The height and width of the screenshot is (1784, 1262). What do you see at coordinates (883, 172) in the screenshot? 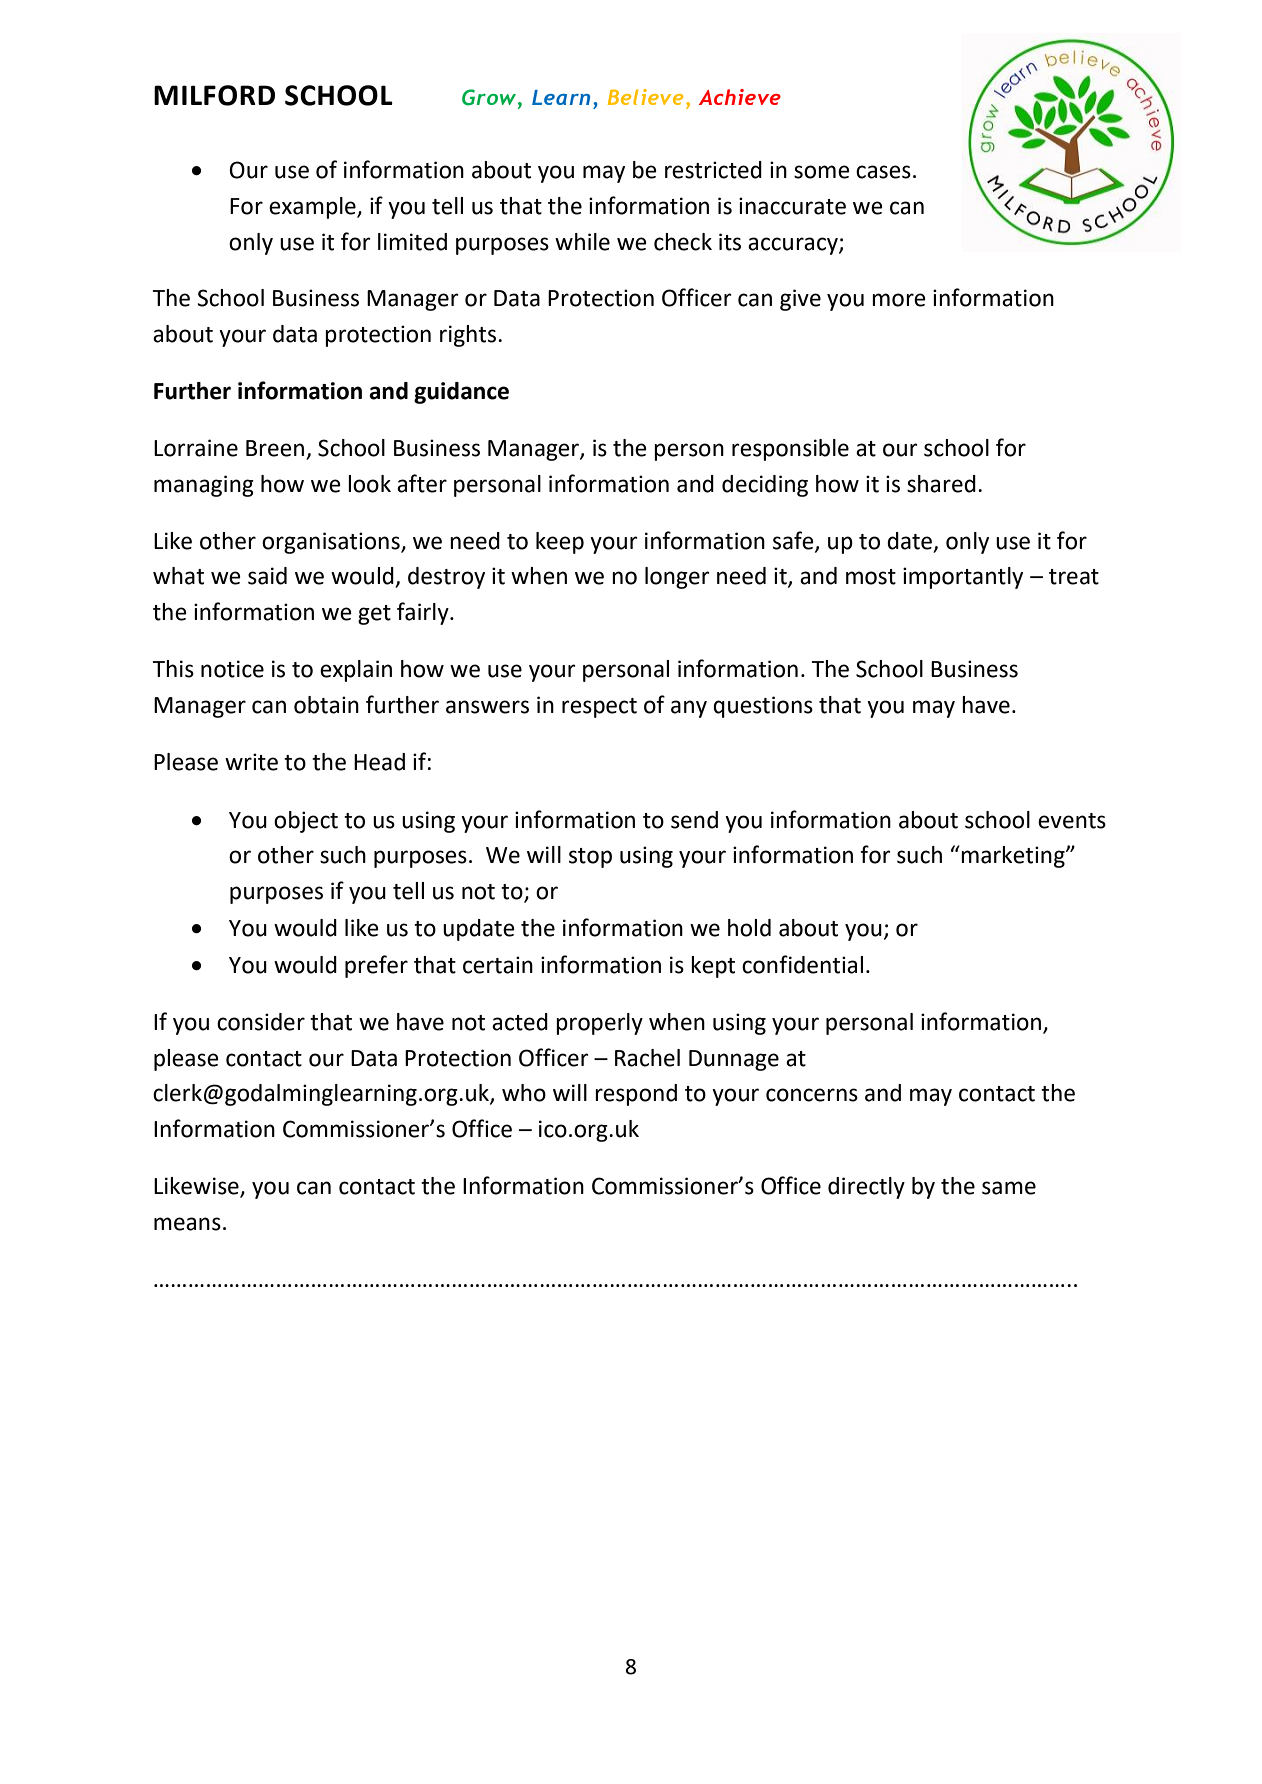
I see `cases` at bounding box center [883, 172].
